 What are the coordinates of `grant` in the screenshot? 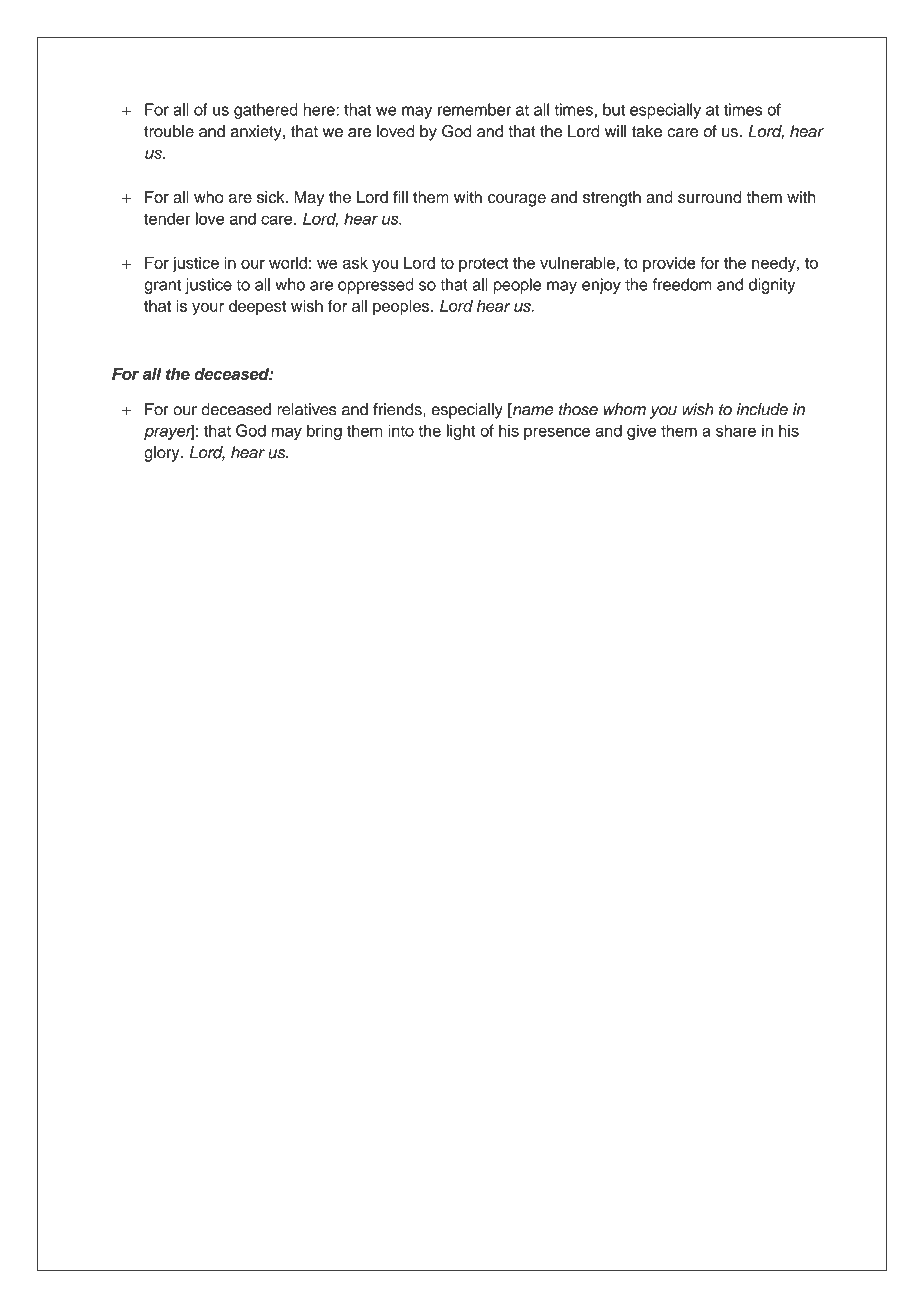 It's located at (162, 286).
